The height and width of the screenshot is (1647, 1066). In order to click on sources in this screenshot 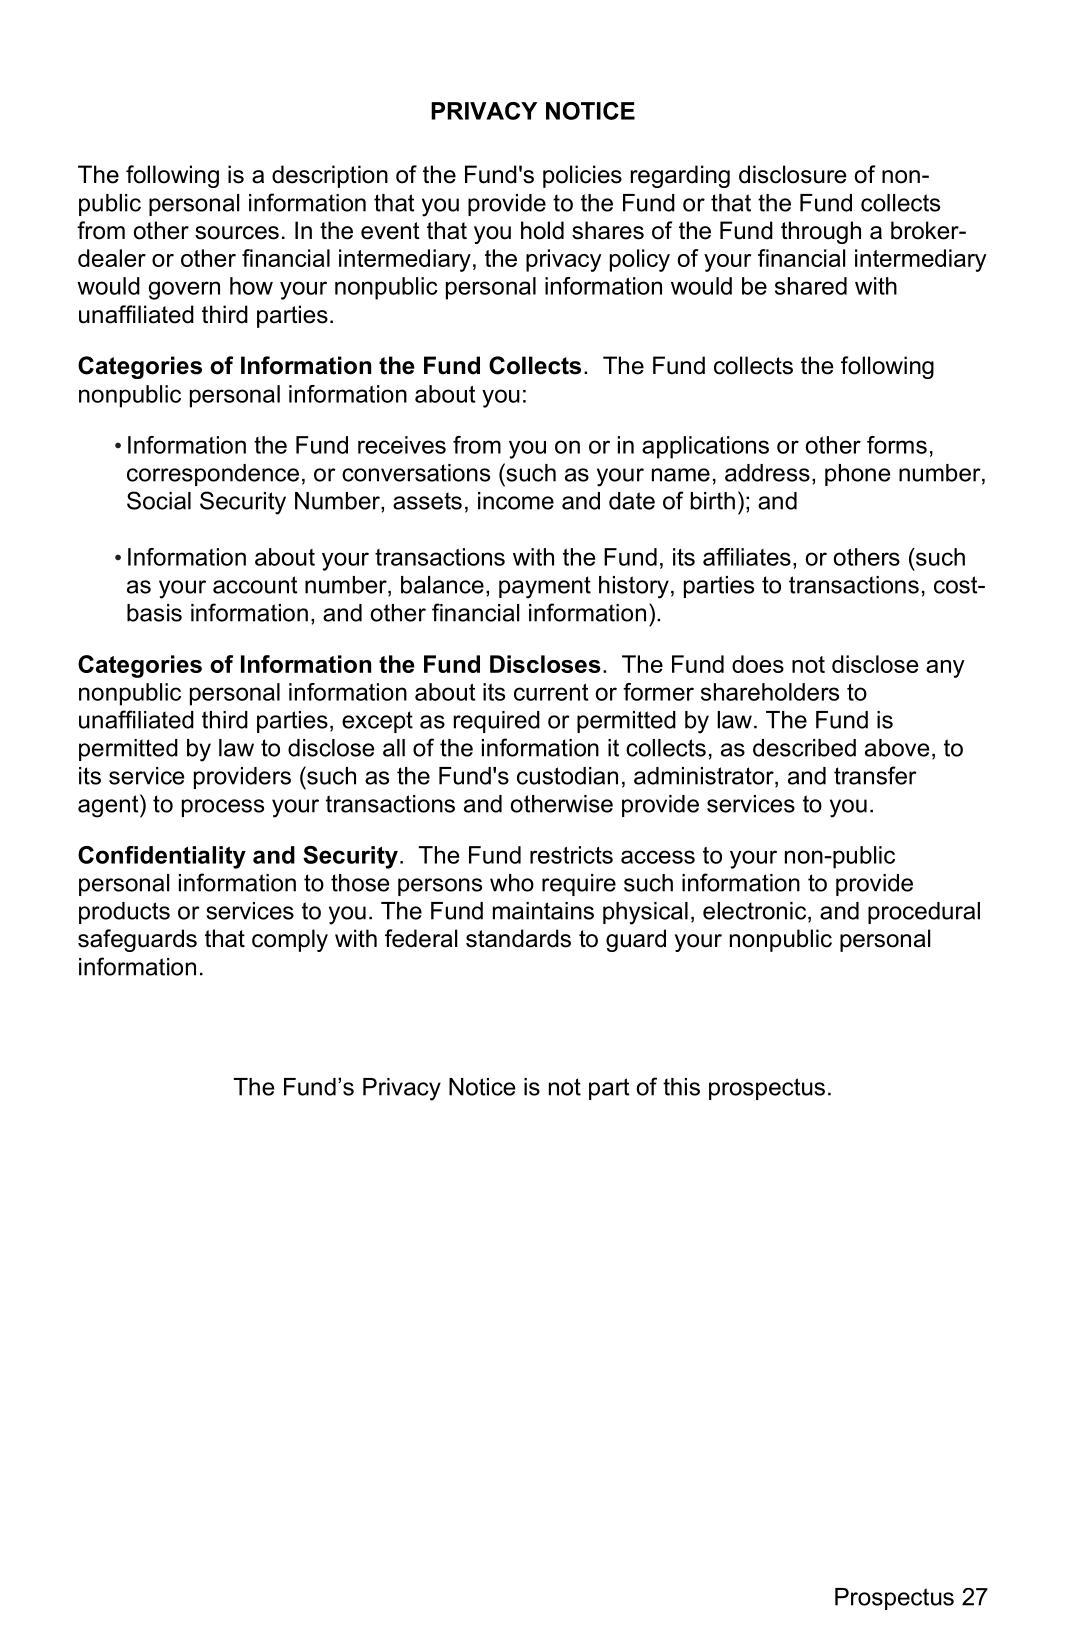, I will do `click(237, 233)`.
